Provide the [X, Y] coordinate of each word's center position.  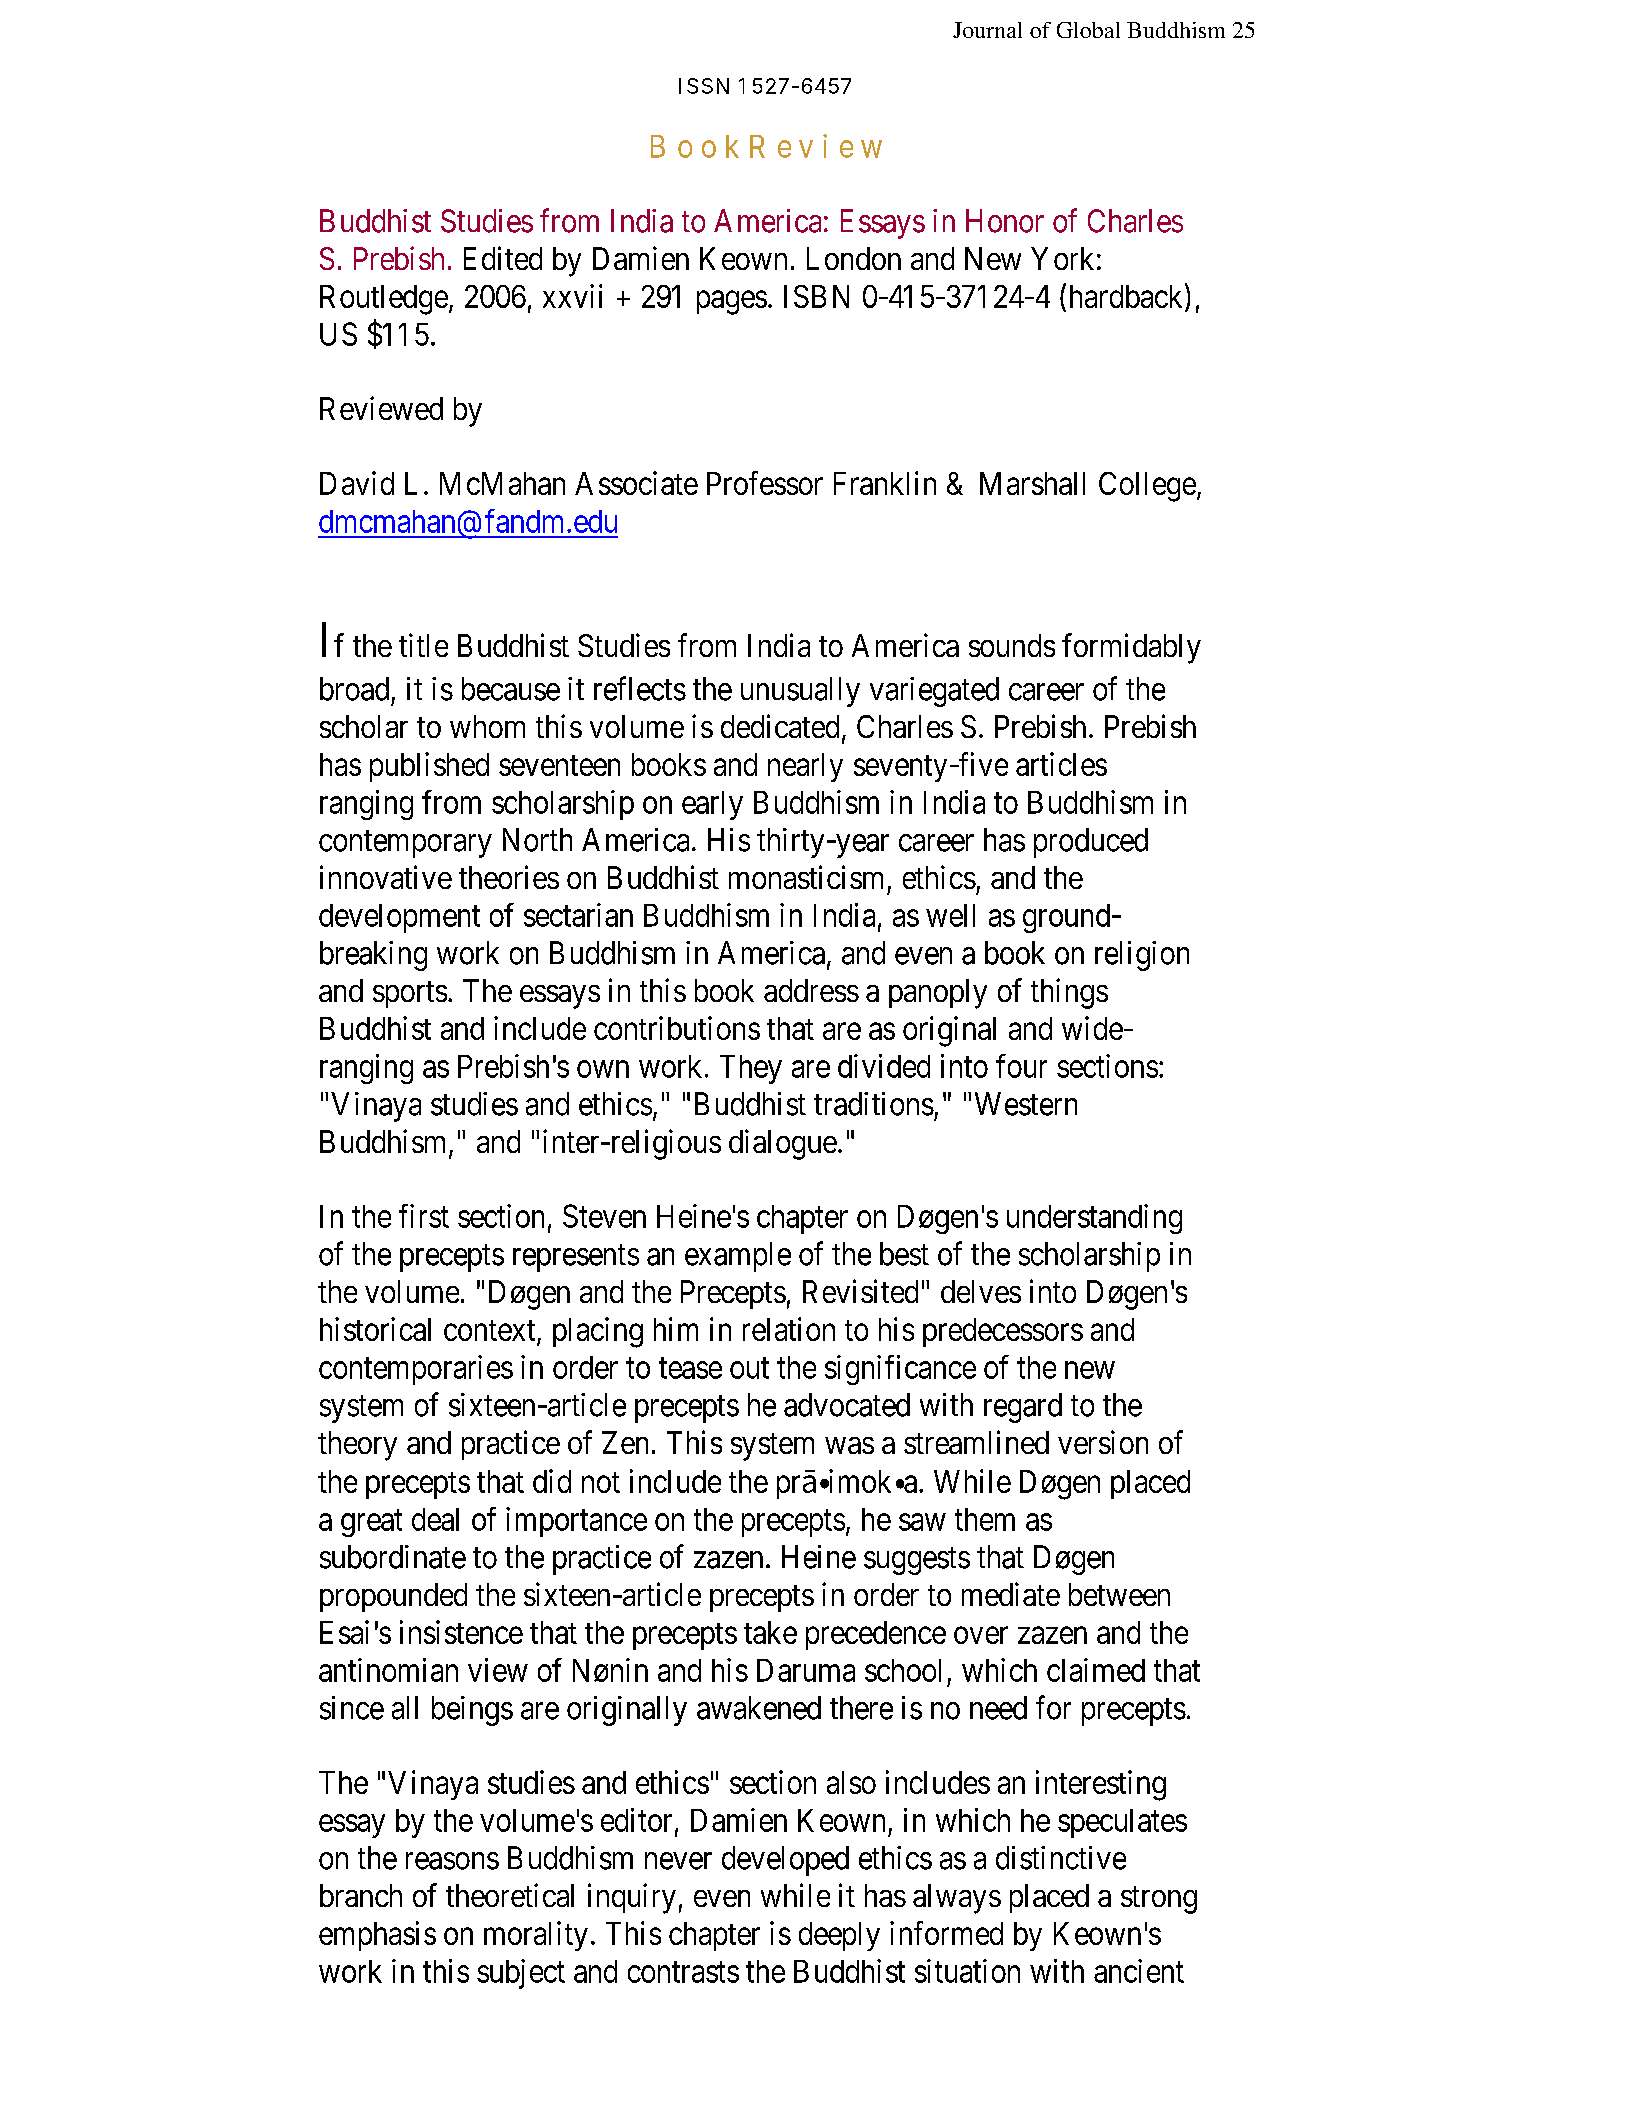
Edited [503, 258]
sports [411, 994]
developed [785, 1861]
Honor [1005, 221]
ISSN [704, 86]
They [751, 1069]
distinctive [1061, 1858]
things [1069, 993]
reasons [452, 1861]
